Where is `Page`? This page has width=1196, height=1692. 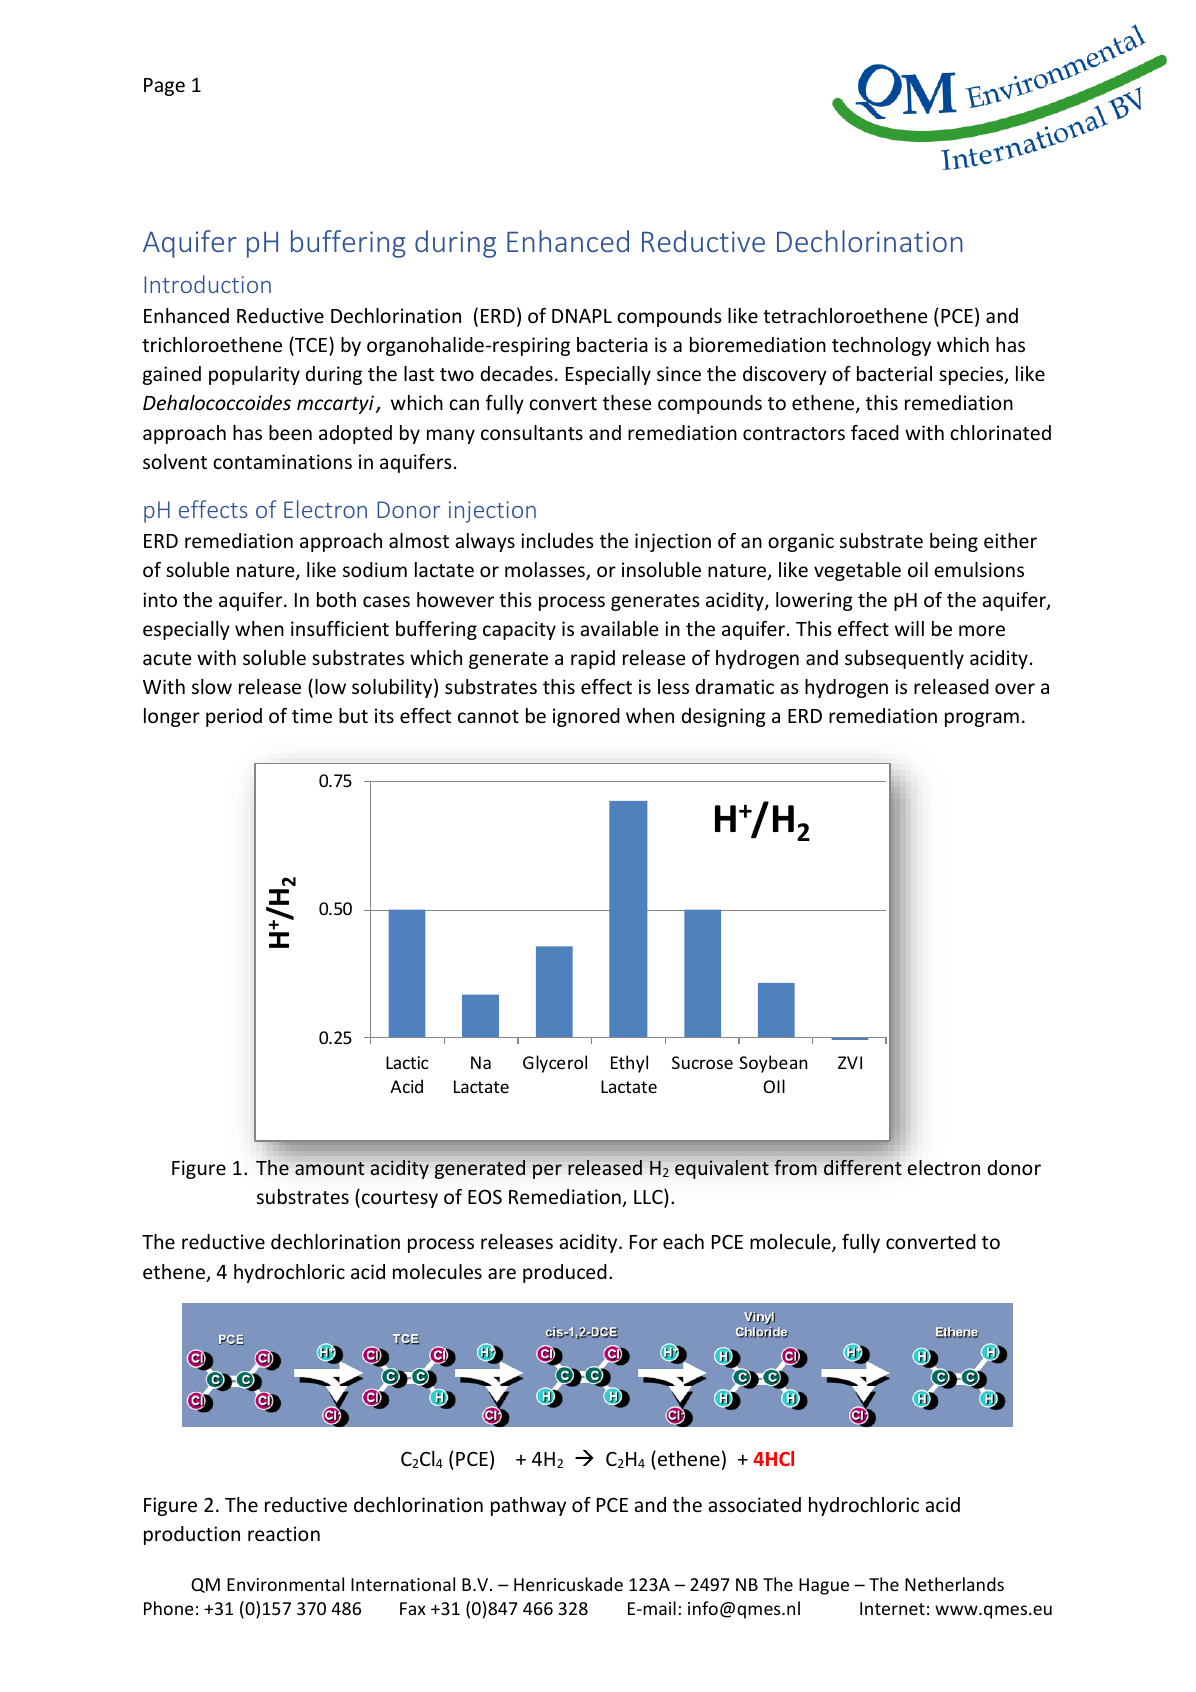 Page is located at coordinates (164, 87).
